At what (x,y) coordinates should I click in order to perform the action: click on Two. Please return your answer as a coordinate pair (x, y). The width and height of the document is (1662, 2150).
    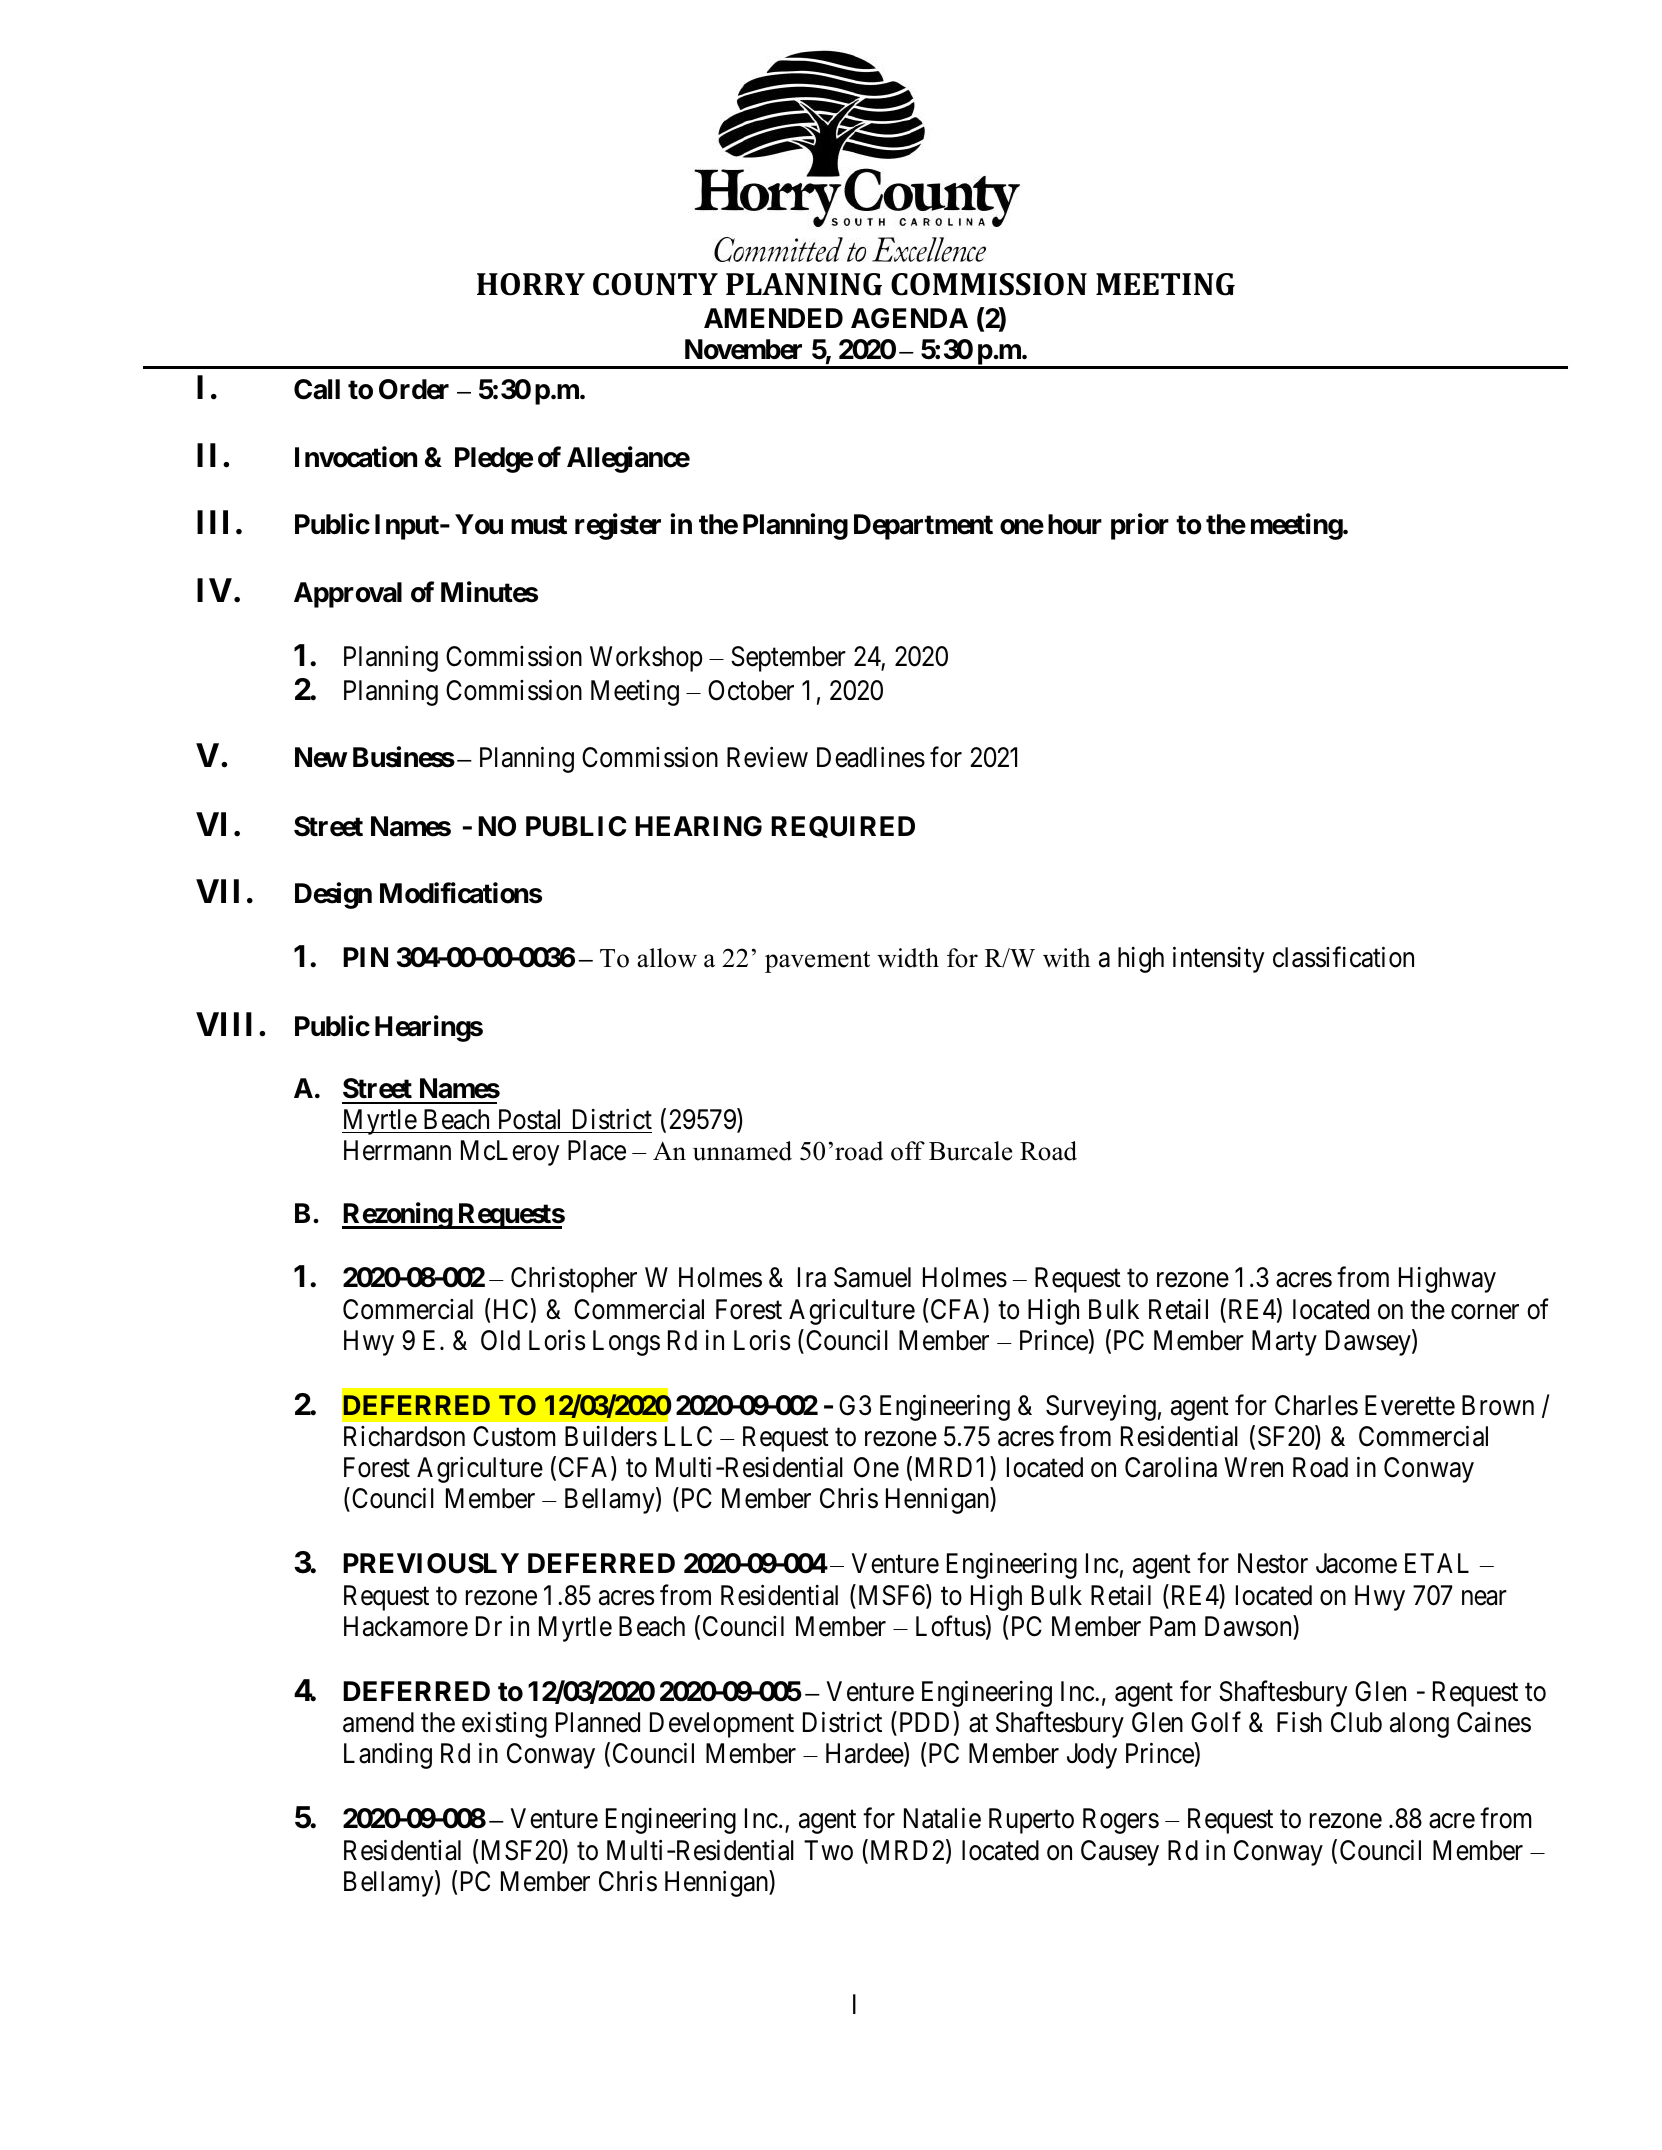
    Looking at the image, I should click on (828, 1850).
